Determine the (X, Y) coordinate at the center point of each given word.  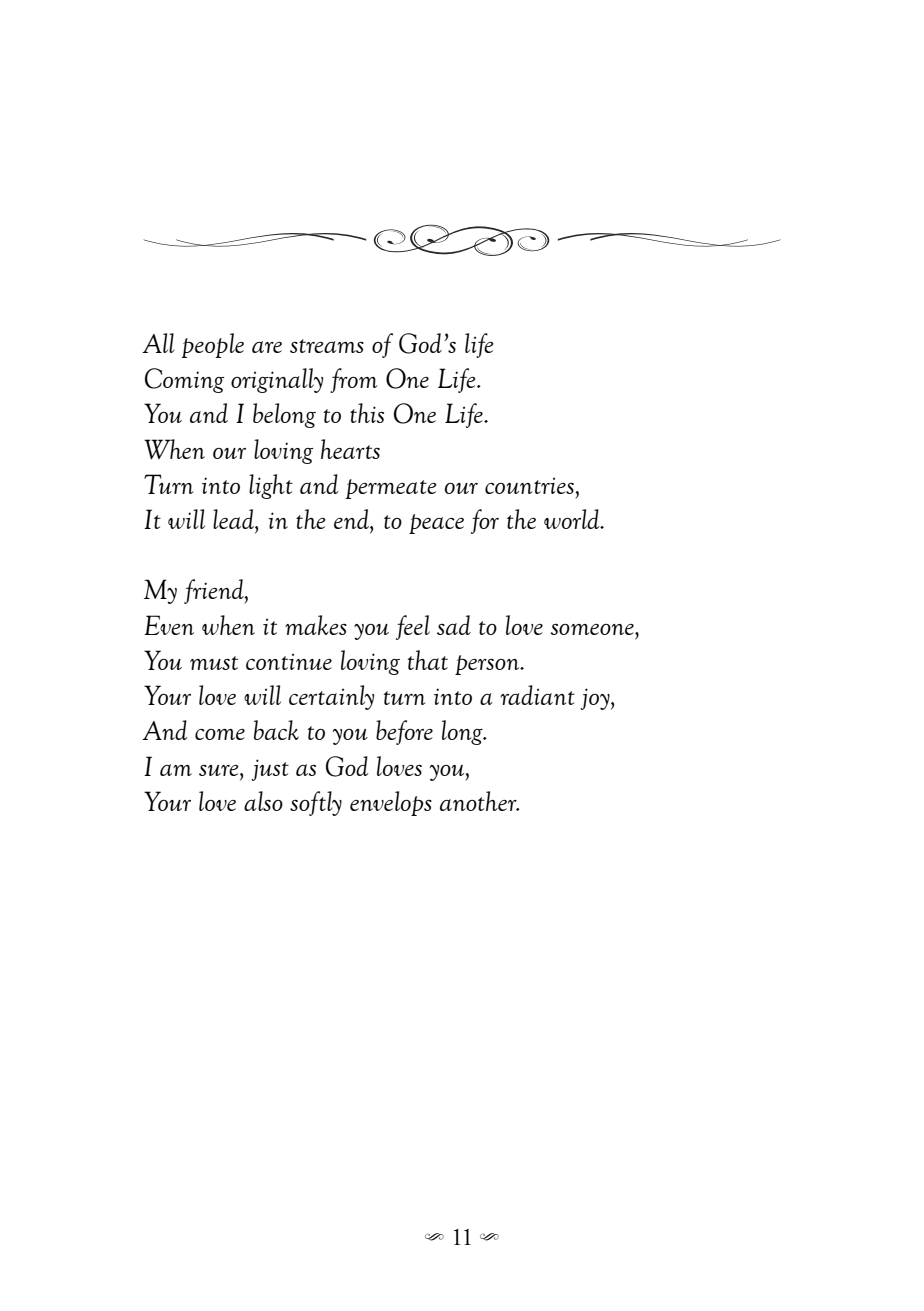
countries (530, 485)
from (353, 380)
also (263, 801)
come (220, 734)
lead (234, 519)
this (367, 413)
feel (413, 627)
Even (169, 625)
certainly (331, 697)
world (573, 519)
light (271, 486)
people (213, 345)
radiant (537, 695)
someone (593, 629)
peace (436, 524)
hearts (350, 449)
